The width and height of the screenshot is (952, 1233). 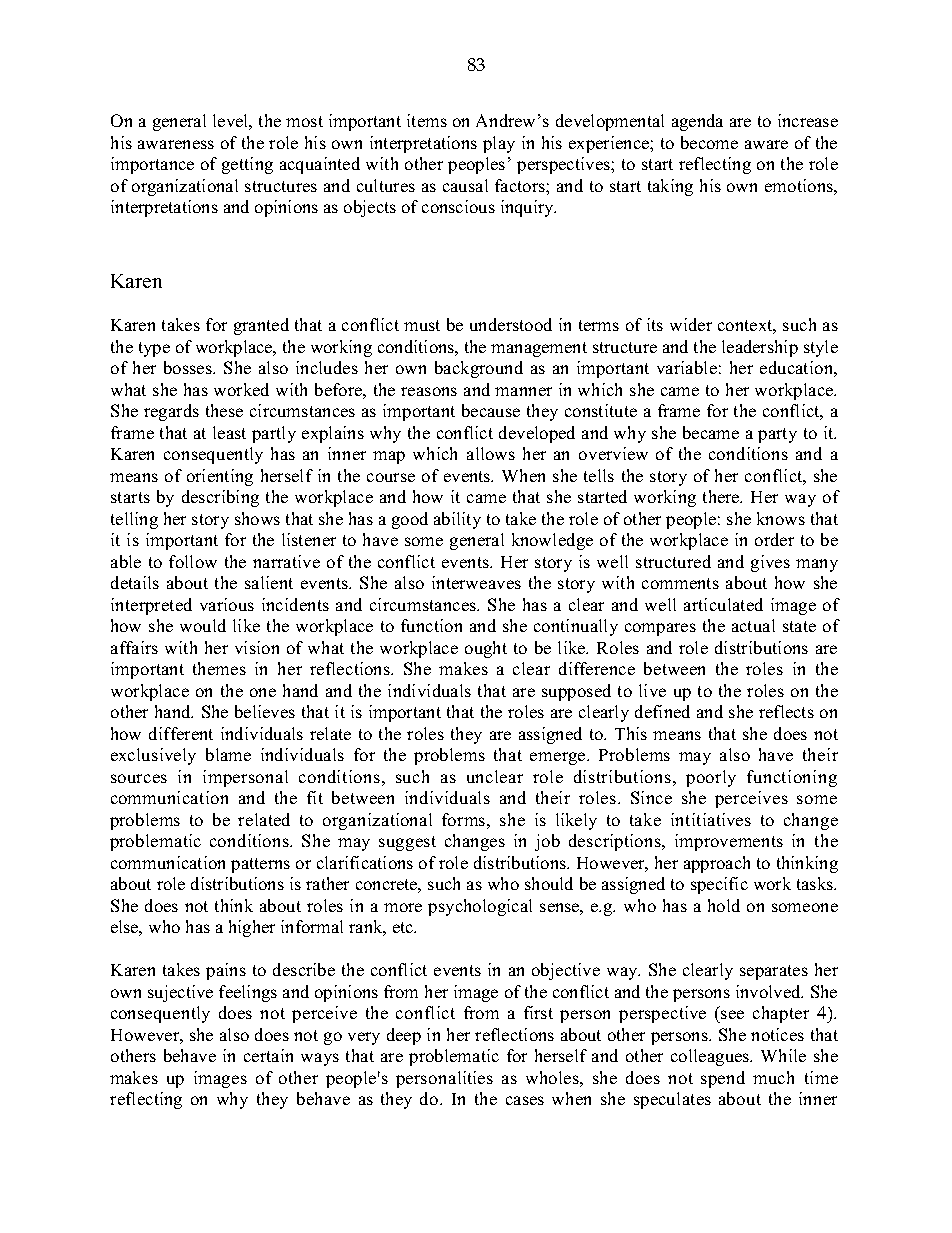 What do you see at coordinates (268, 1055) in the screenshot?
I see `certain` at bounding box center [268, 1055].
